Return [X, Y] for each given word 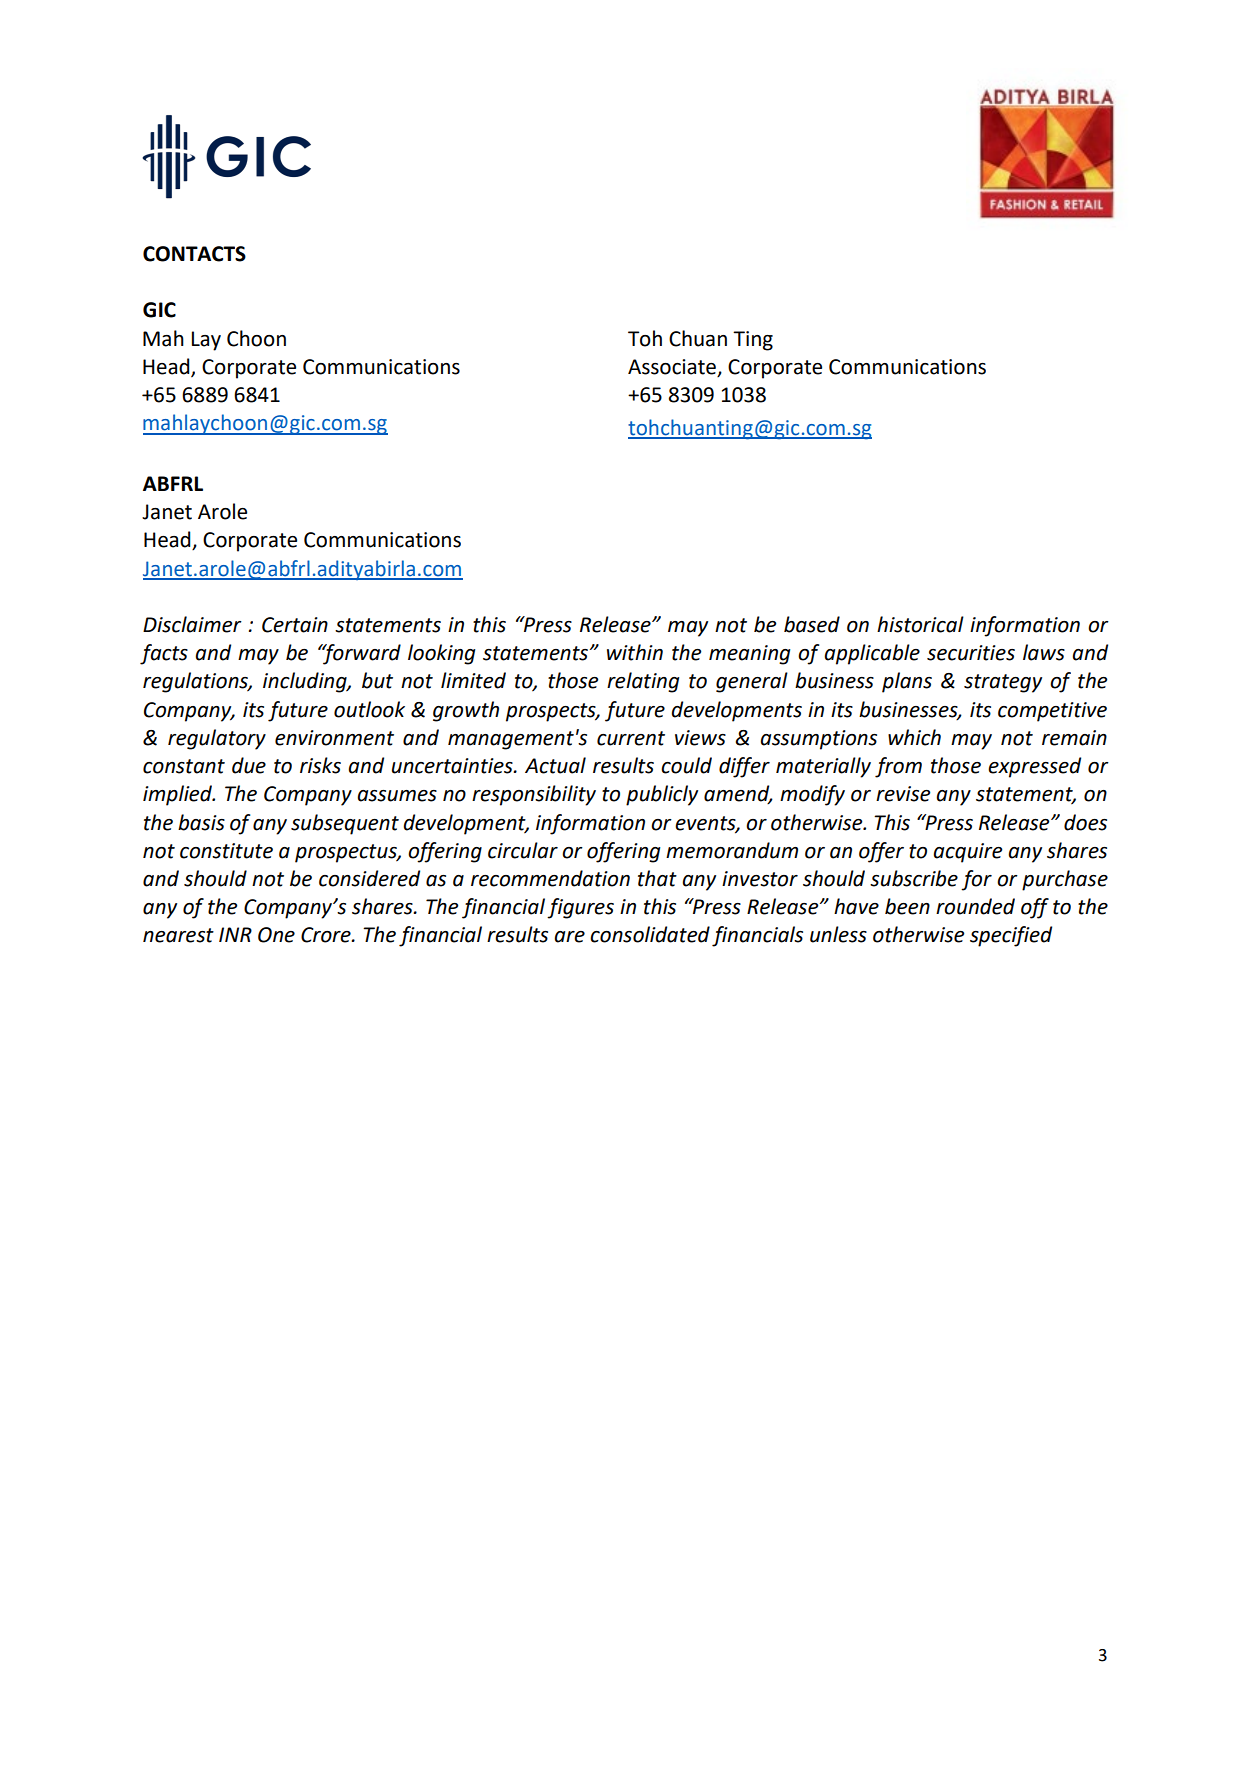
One [276, 935]
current [631, 738]
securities [971, 653]
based [812, 624]
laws [1044, 652]
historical [920, 624]
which [914, 737]
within [635, 652]
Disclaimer [192, 624]
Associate [673, 368]
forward [361, 654]
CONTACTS [194, 254]
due [249, 765]
